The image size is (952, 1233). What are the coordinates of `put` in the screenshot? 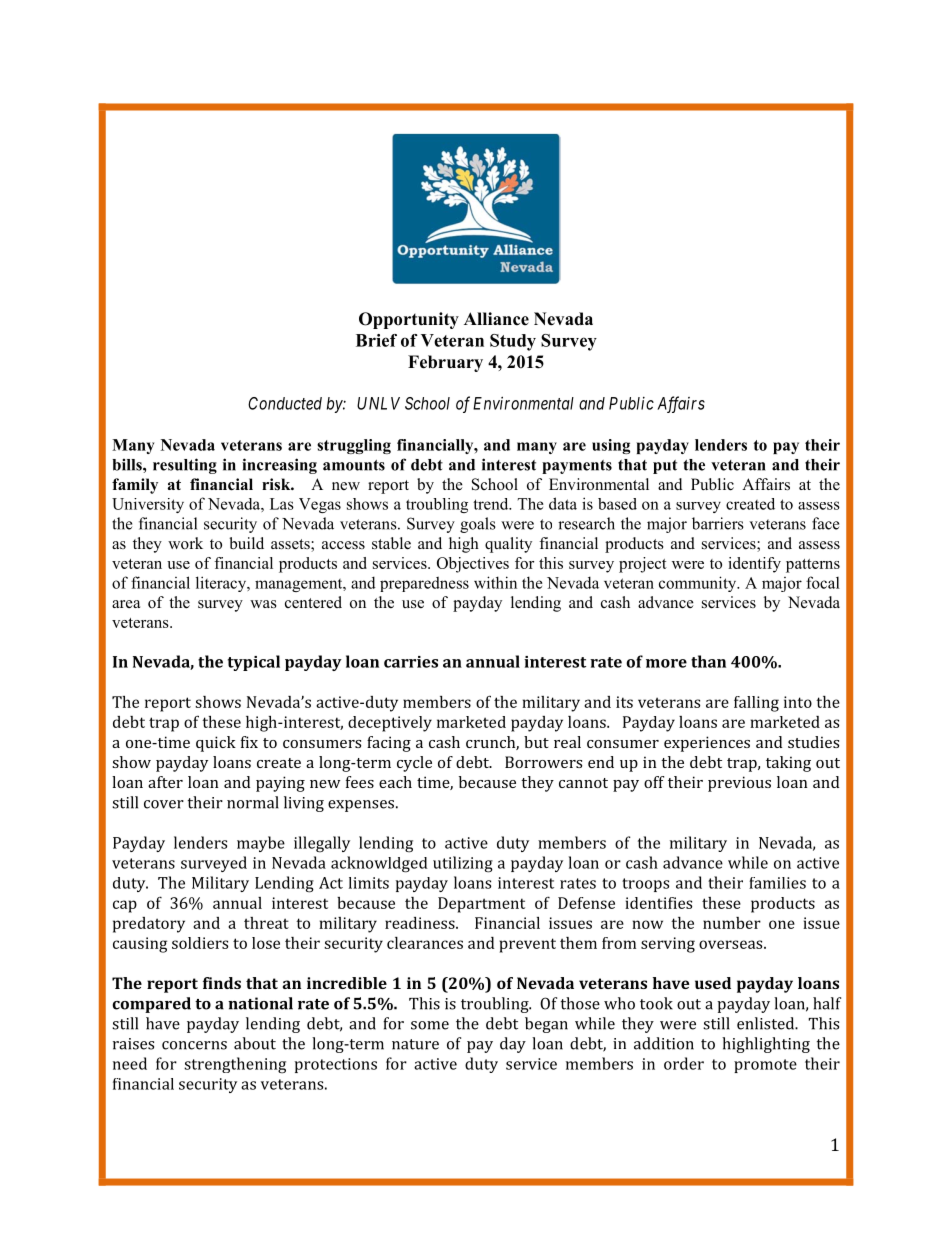 It's located at (665, 467).
